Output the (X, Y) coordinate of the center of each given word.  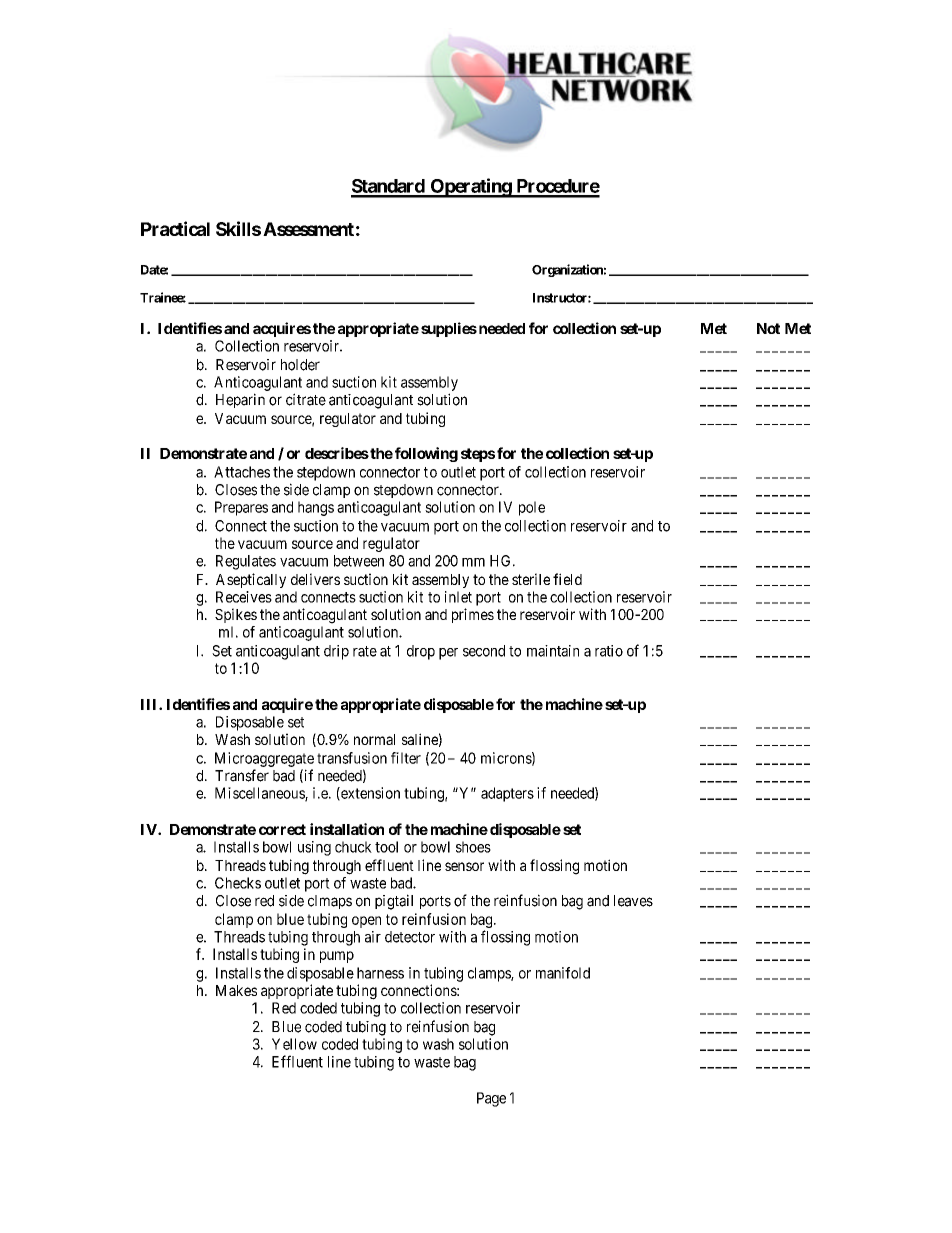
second (484, 651)
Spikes (236, 615)
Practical (175, 228)
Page (491, 1099)
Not (768, 328)
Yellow (294, 1044)
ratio (609, 651)
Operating (470, 188)
